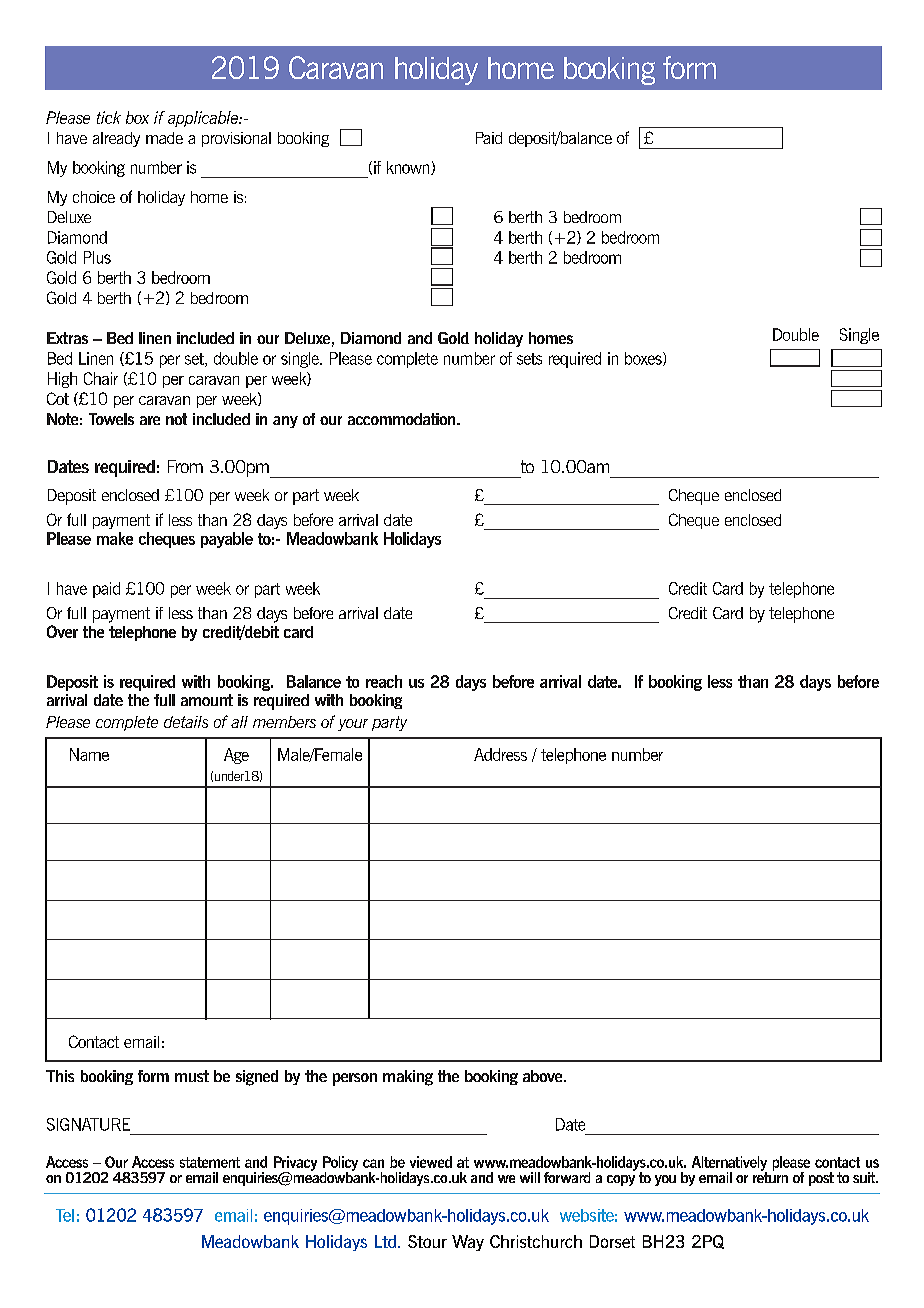 This screenshot has width=924, height=1308. Describe the element at coordinates (210, 1162) in the screenshot. I see `statement` at that location.
